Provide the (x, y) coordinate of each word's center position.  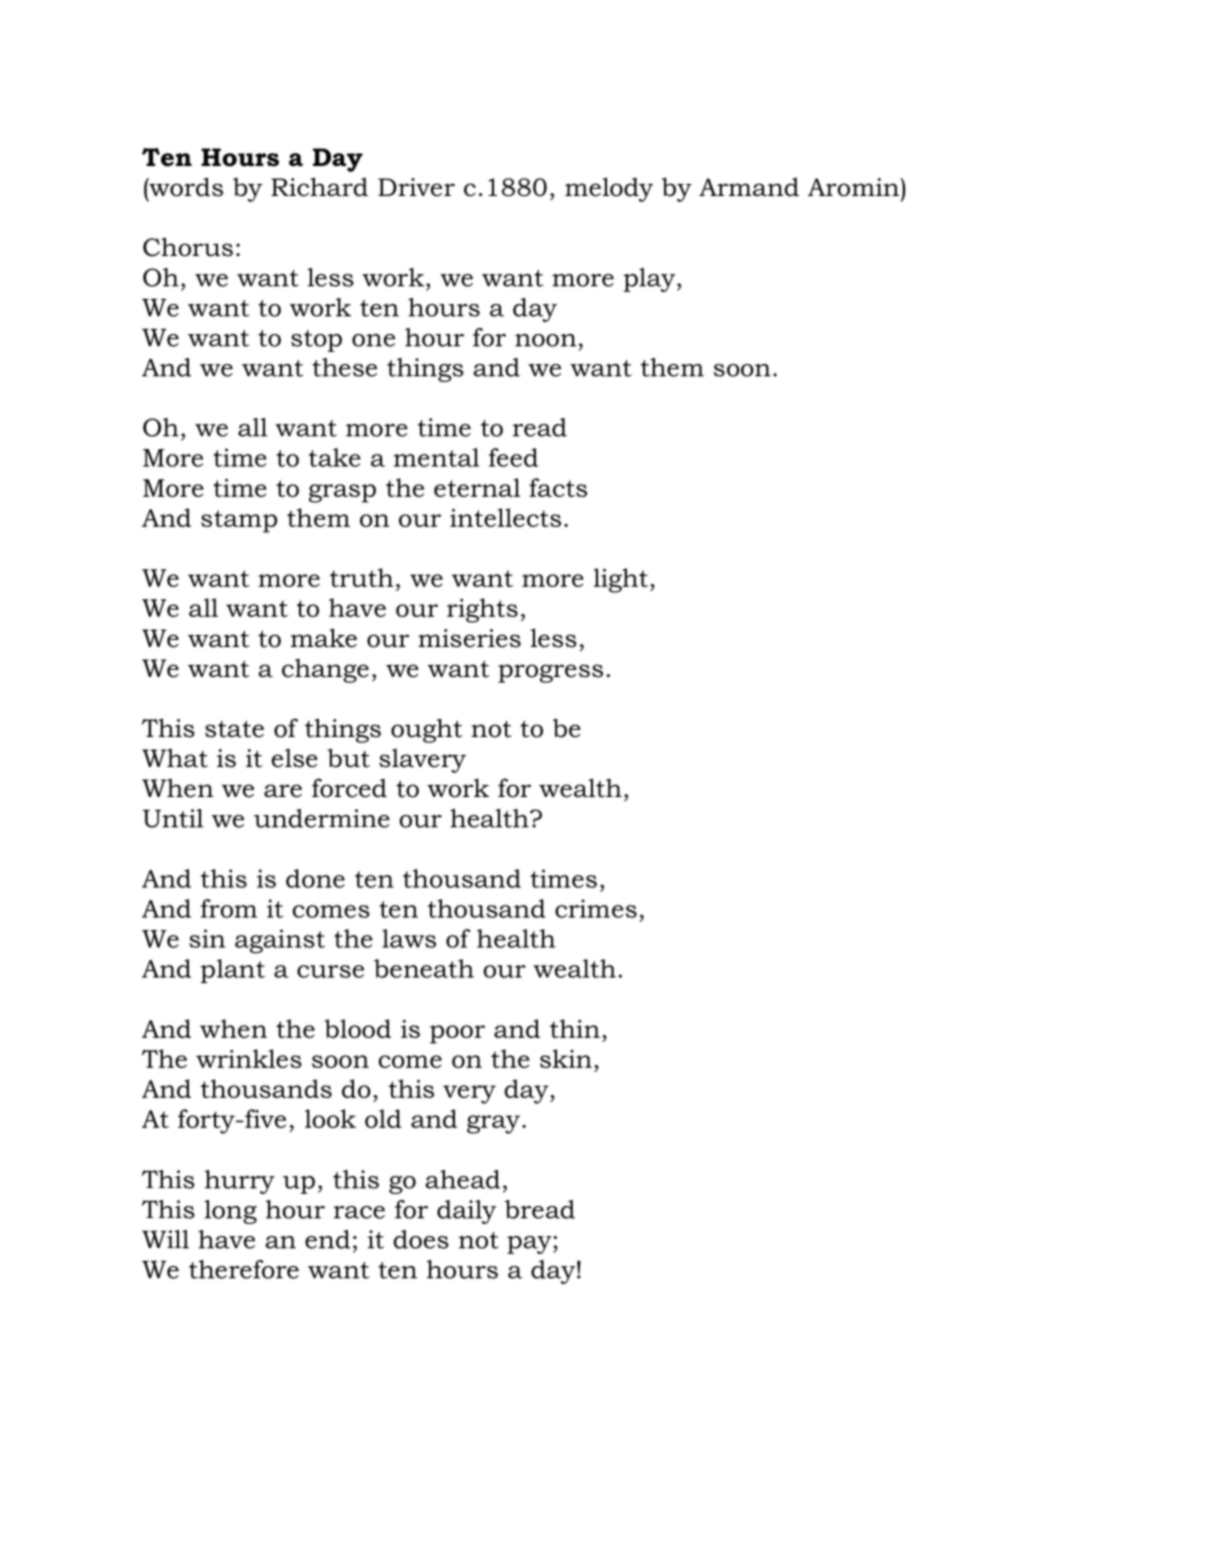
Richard (319, 187)
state (234, 729)
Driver (416, 187)
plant (232, 971)
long (230, 1212)
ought (426, 730)
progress (550, 673)
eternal (477, 487)
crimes (596, 908)
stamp (239, 521)
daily (466, 1212)
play (650, 280)
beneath (424, 968)
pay (530, 1245)
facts (558, 487)
